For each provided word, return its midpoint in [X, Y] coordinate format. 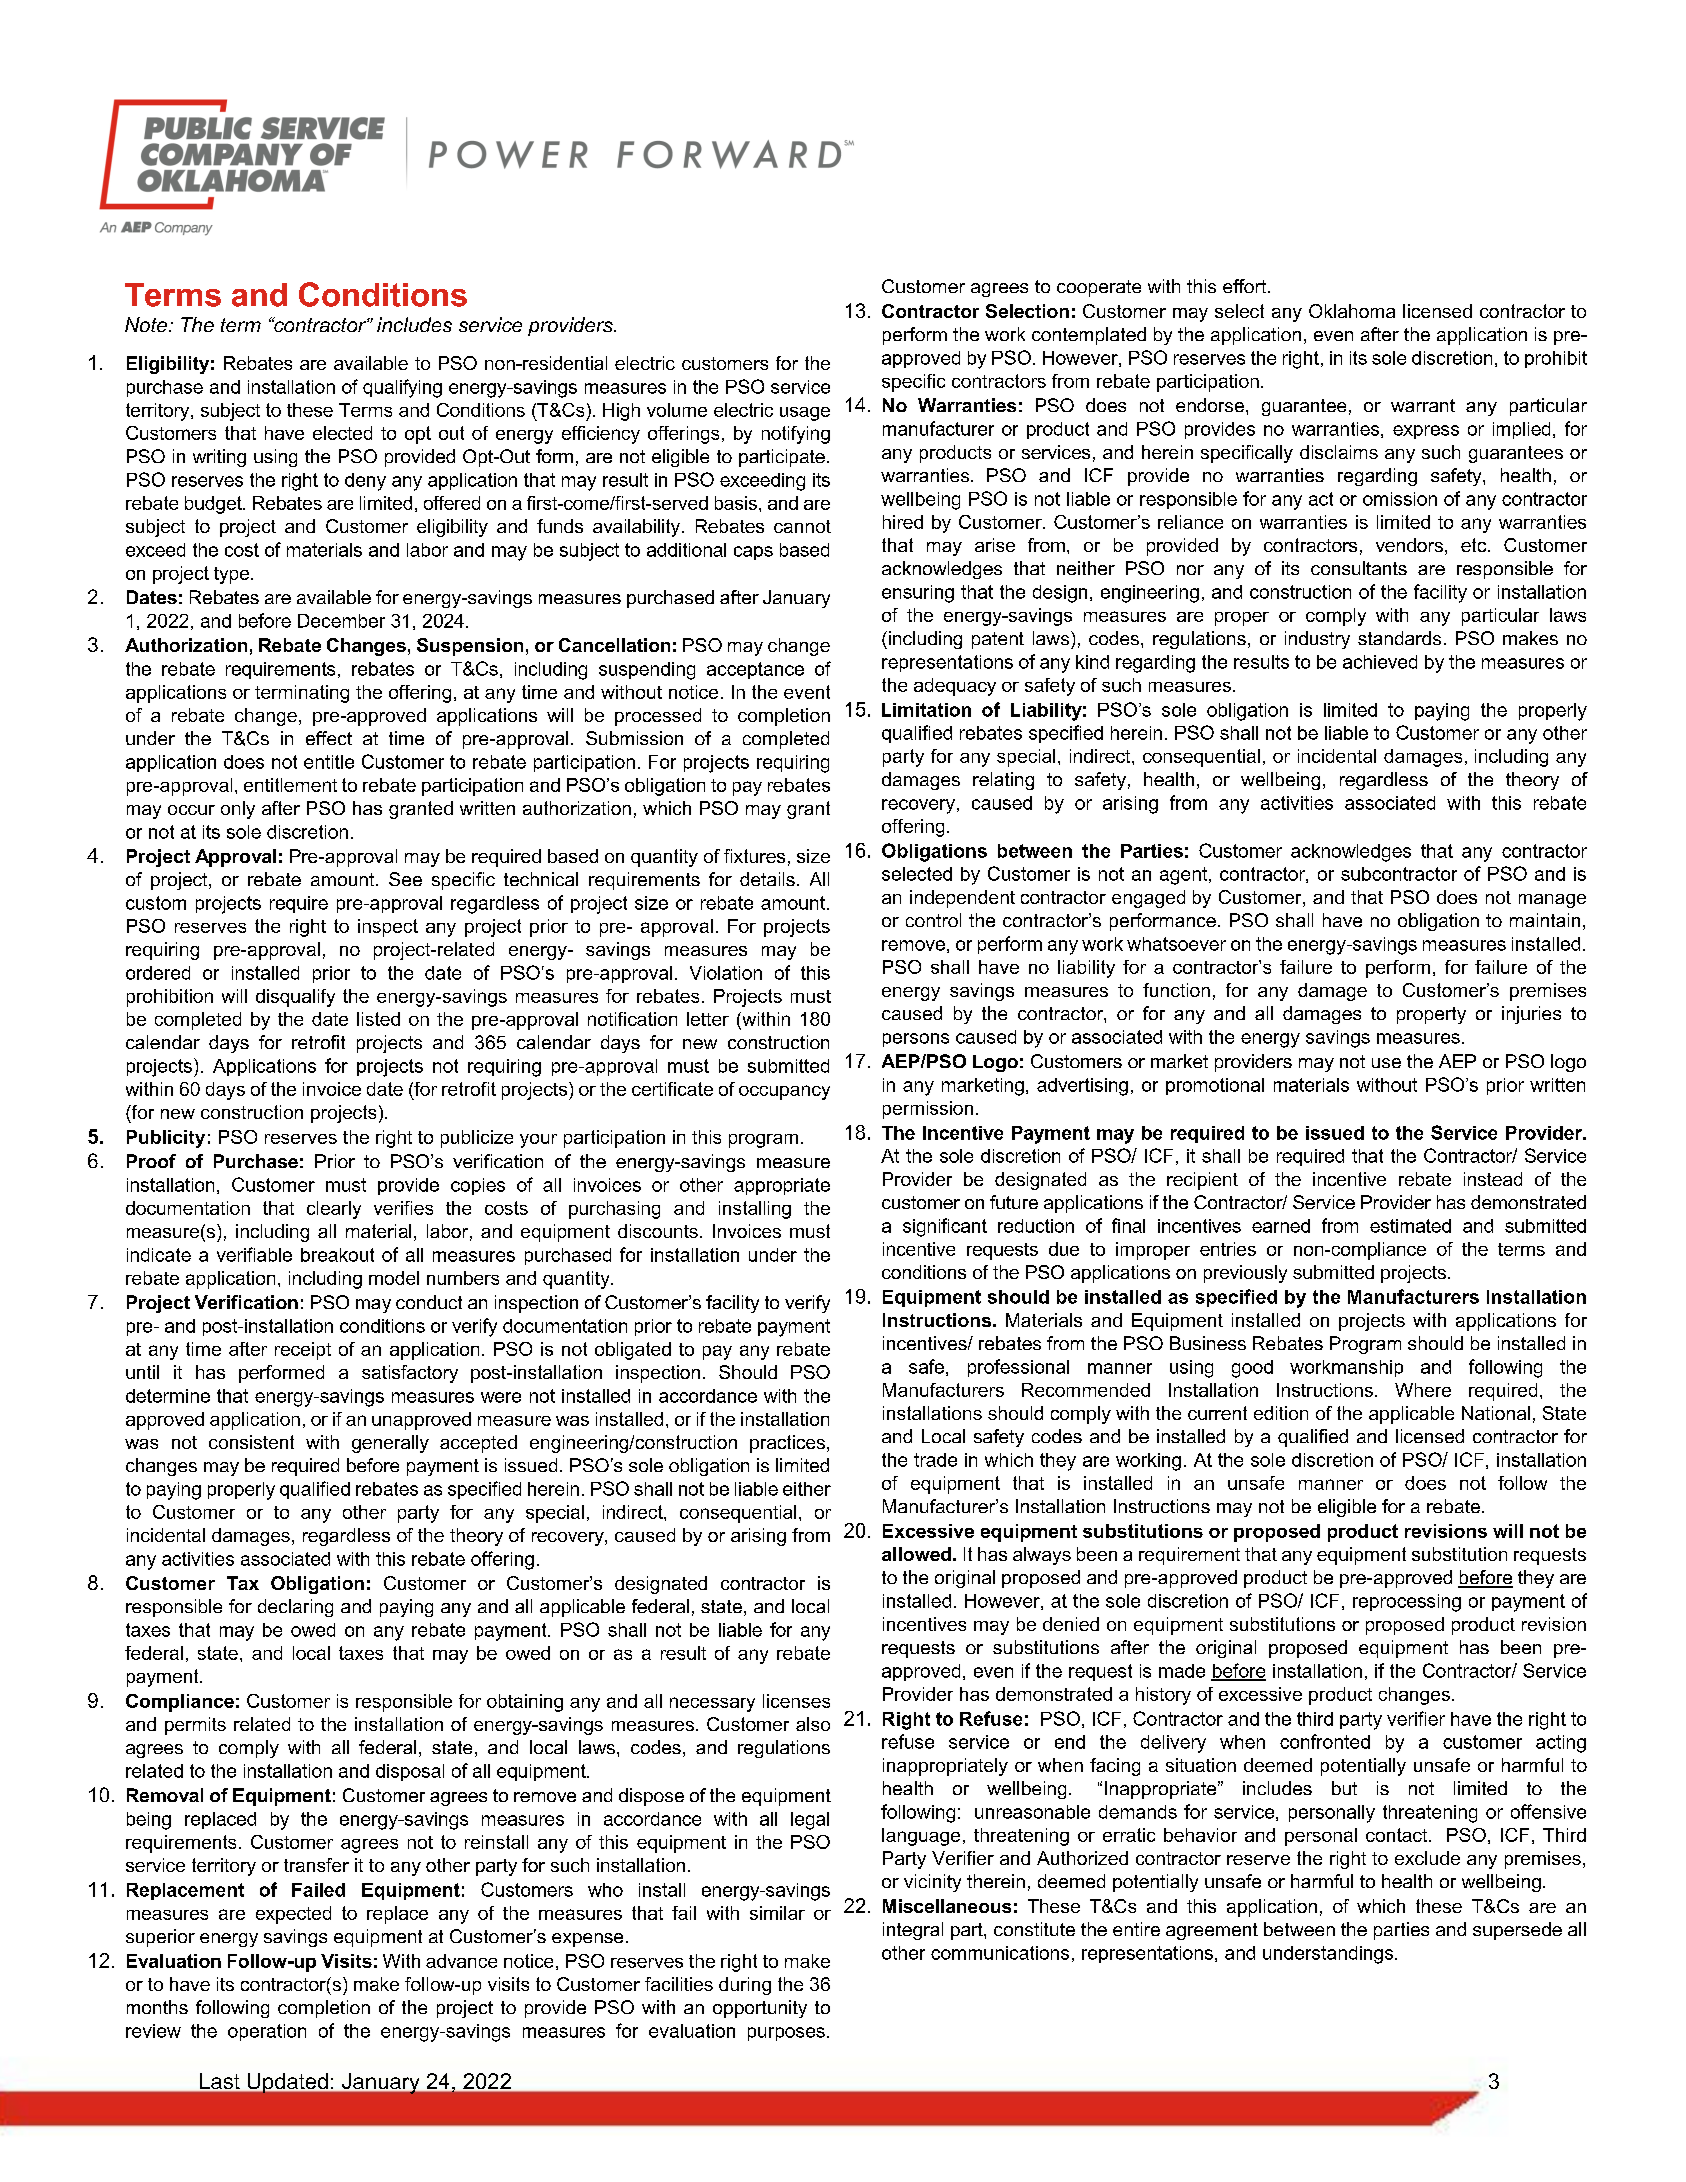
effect [329, 738]
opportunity [760, 2009]
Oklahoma [1352, 311]
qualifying [402, 388]
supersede [1517, 1931]
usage [805, 414]
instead [1493, 1179]
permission [928, 1110]
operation [267, 2032]
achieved [1380, 662]
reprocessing [1407, 1603]
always [1042, 1556]
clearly [334, 1210]
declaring [295, 1608]
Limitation [926, 710]
